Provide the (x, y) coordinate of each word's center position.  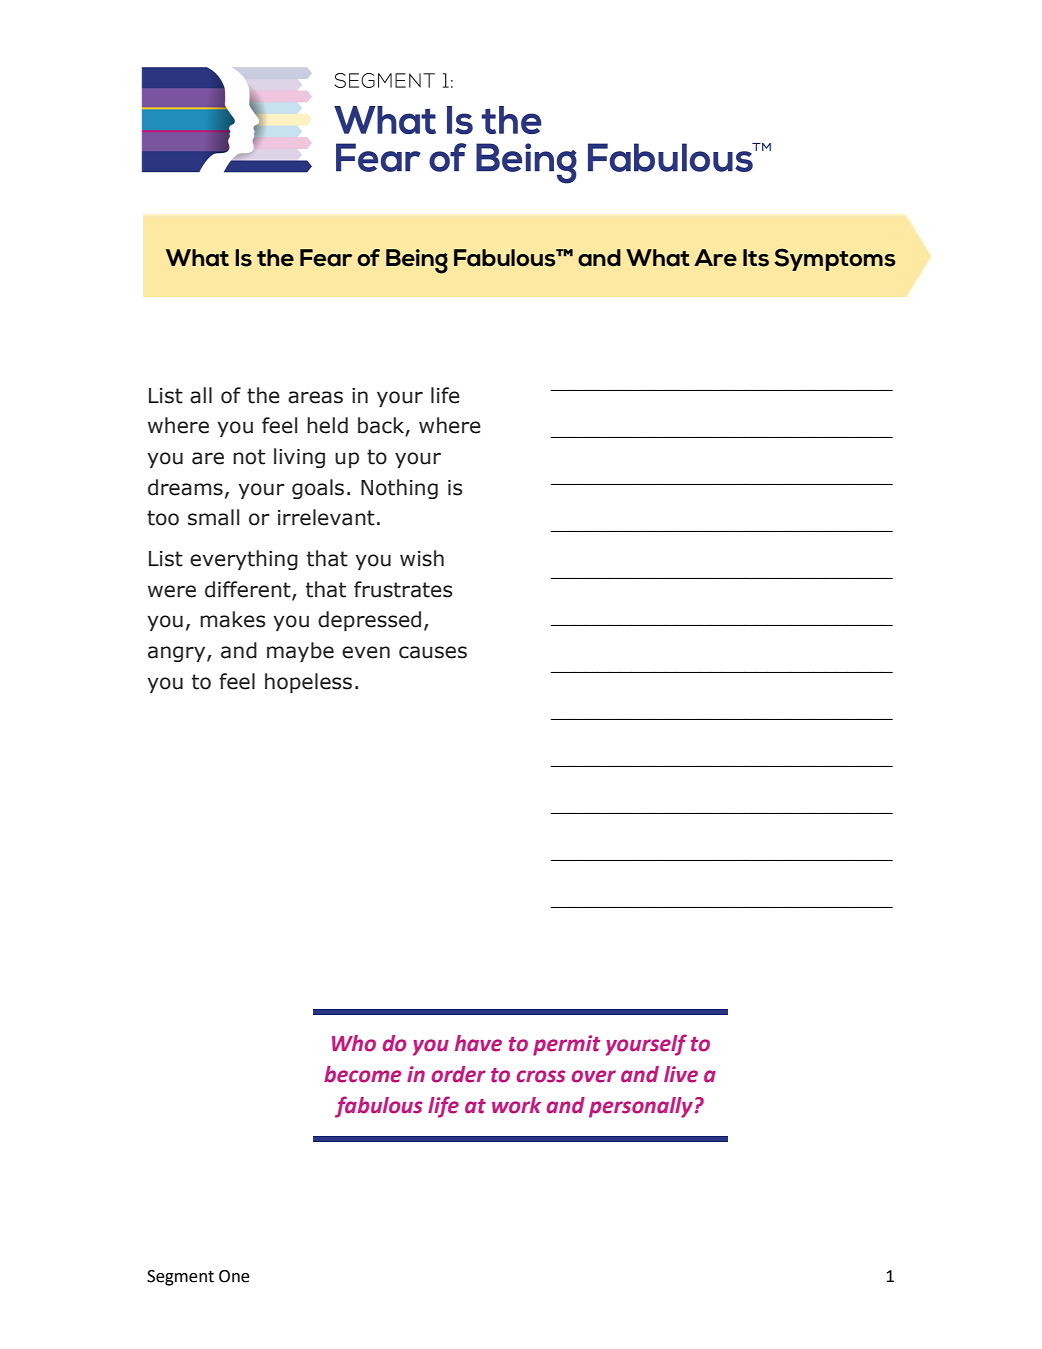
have (478, 1043)
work (516, 1105)
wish (422, 558)
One (234, 1276)
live (681, 1074)
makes (233, 619)
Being (417, 261)
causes (433, 652)
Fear (326, 258)
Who (354, 1043)
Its (756, 258)
